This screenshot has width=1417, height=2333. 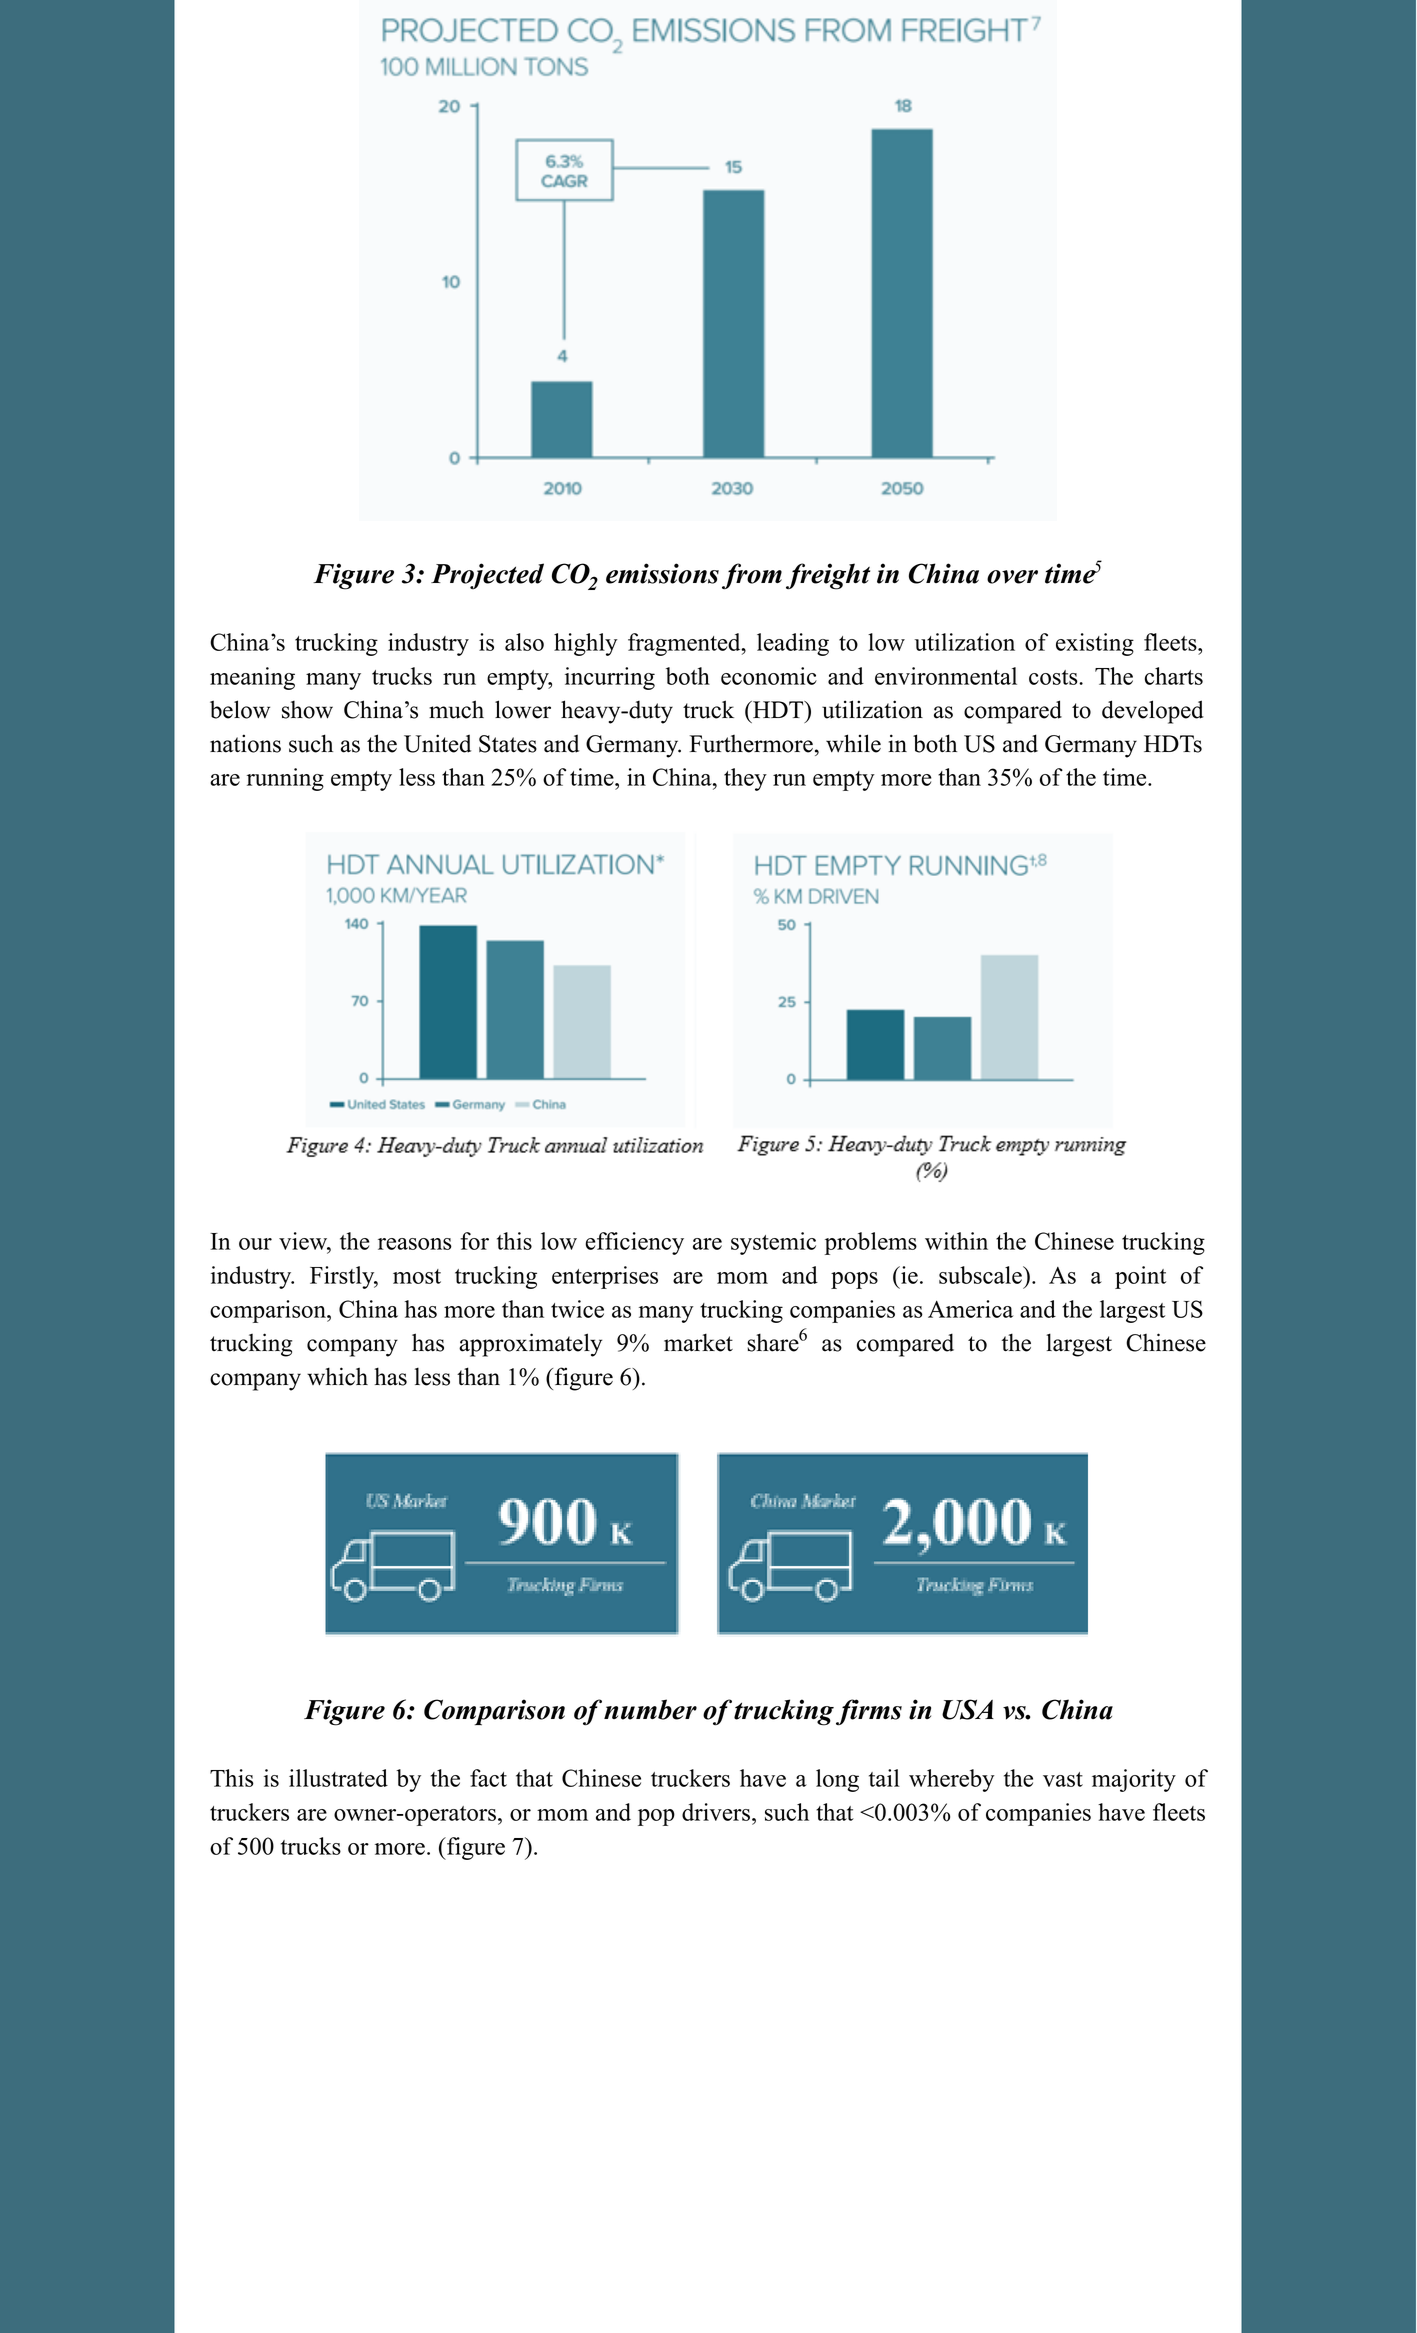 What do you see at coordinates (415, 1244) in the screenshot?
I see `reasons` at bounding box center [415, 1244].
